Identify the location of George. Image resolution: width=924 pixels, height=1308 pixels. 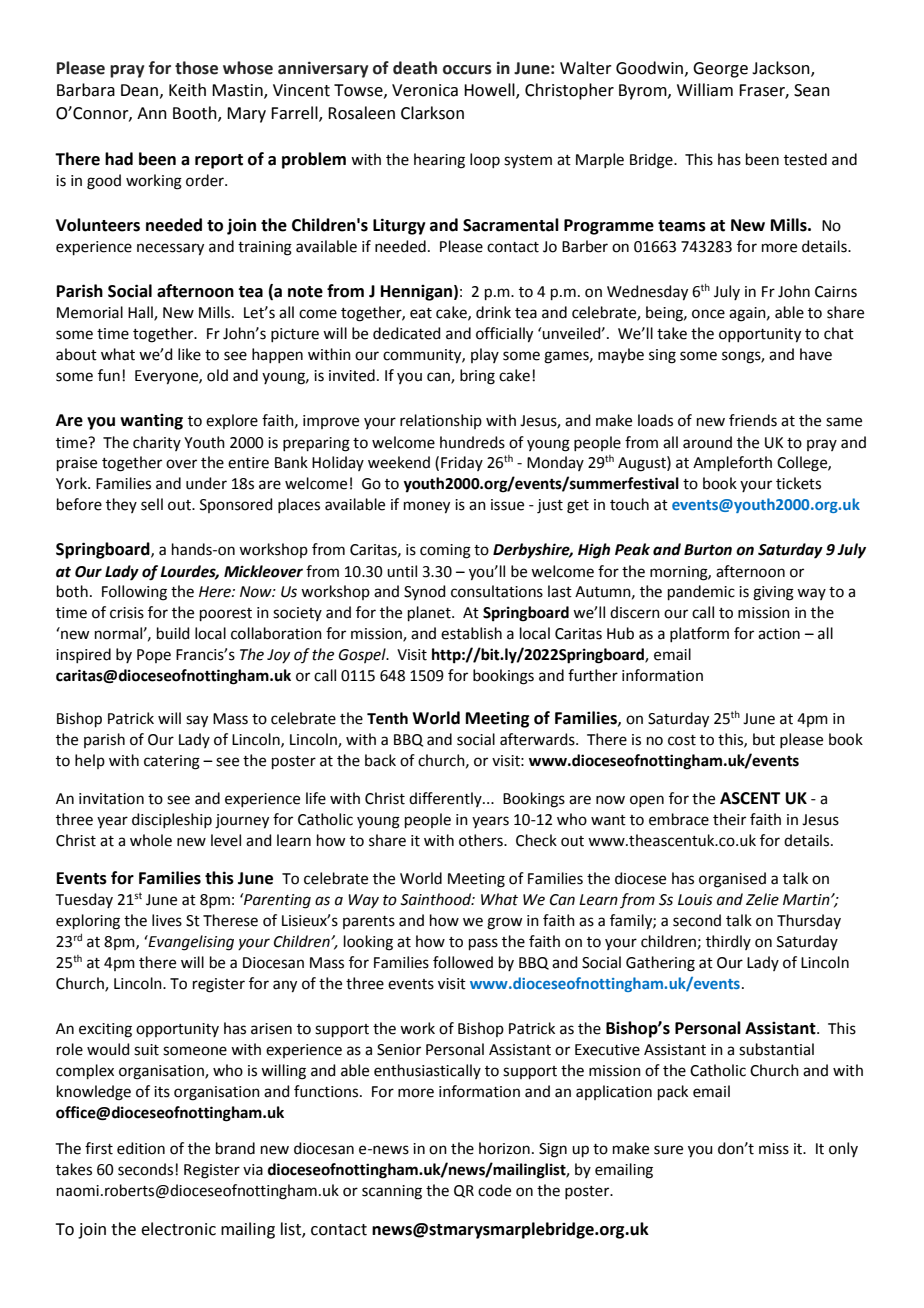
(720, 70).
